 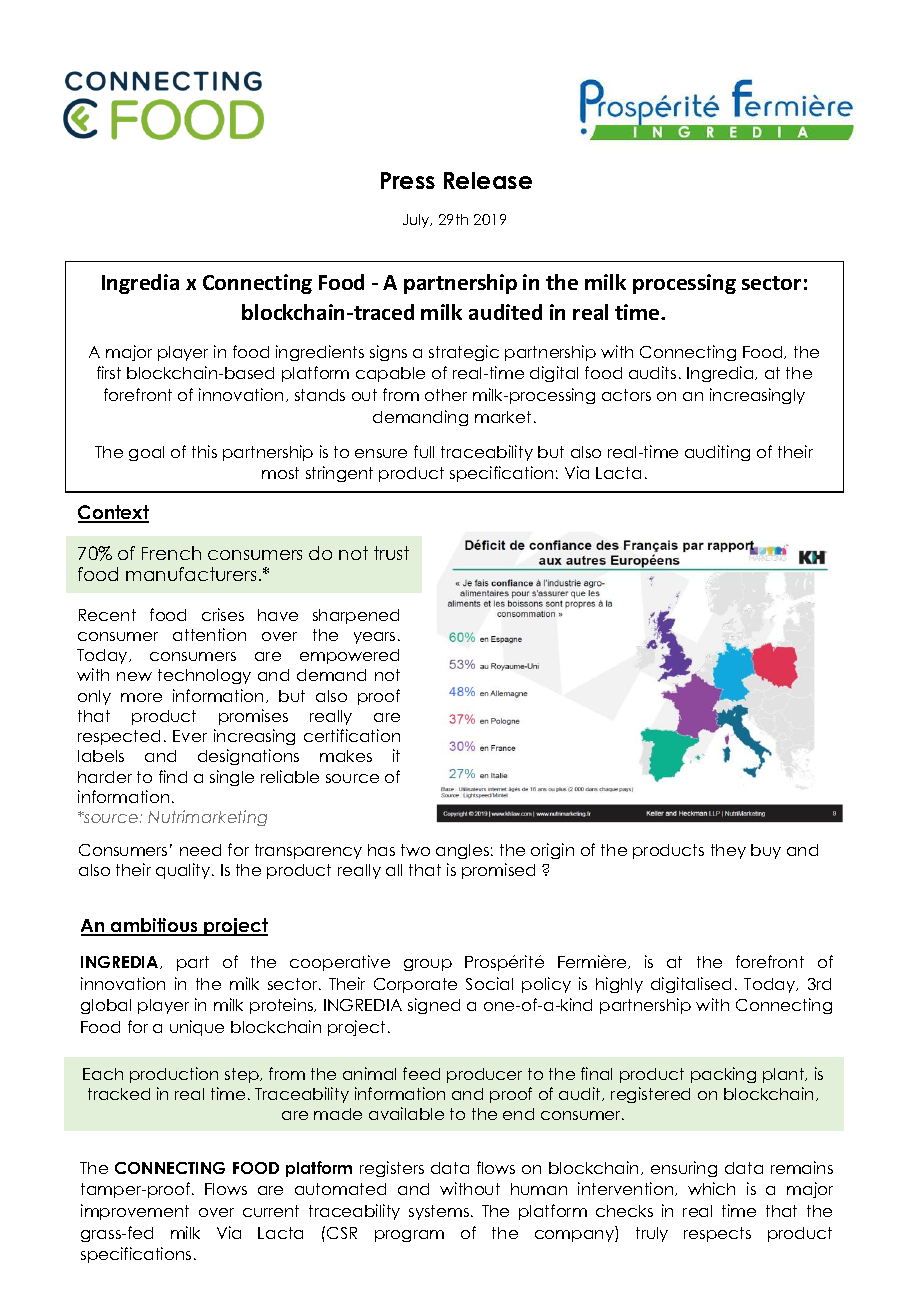 I want to click on July, so click(x=417, y=221).
